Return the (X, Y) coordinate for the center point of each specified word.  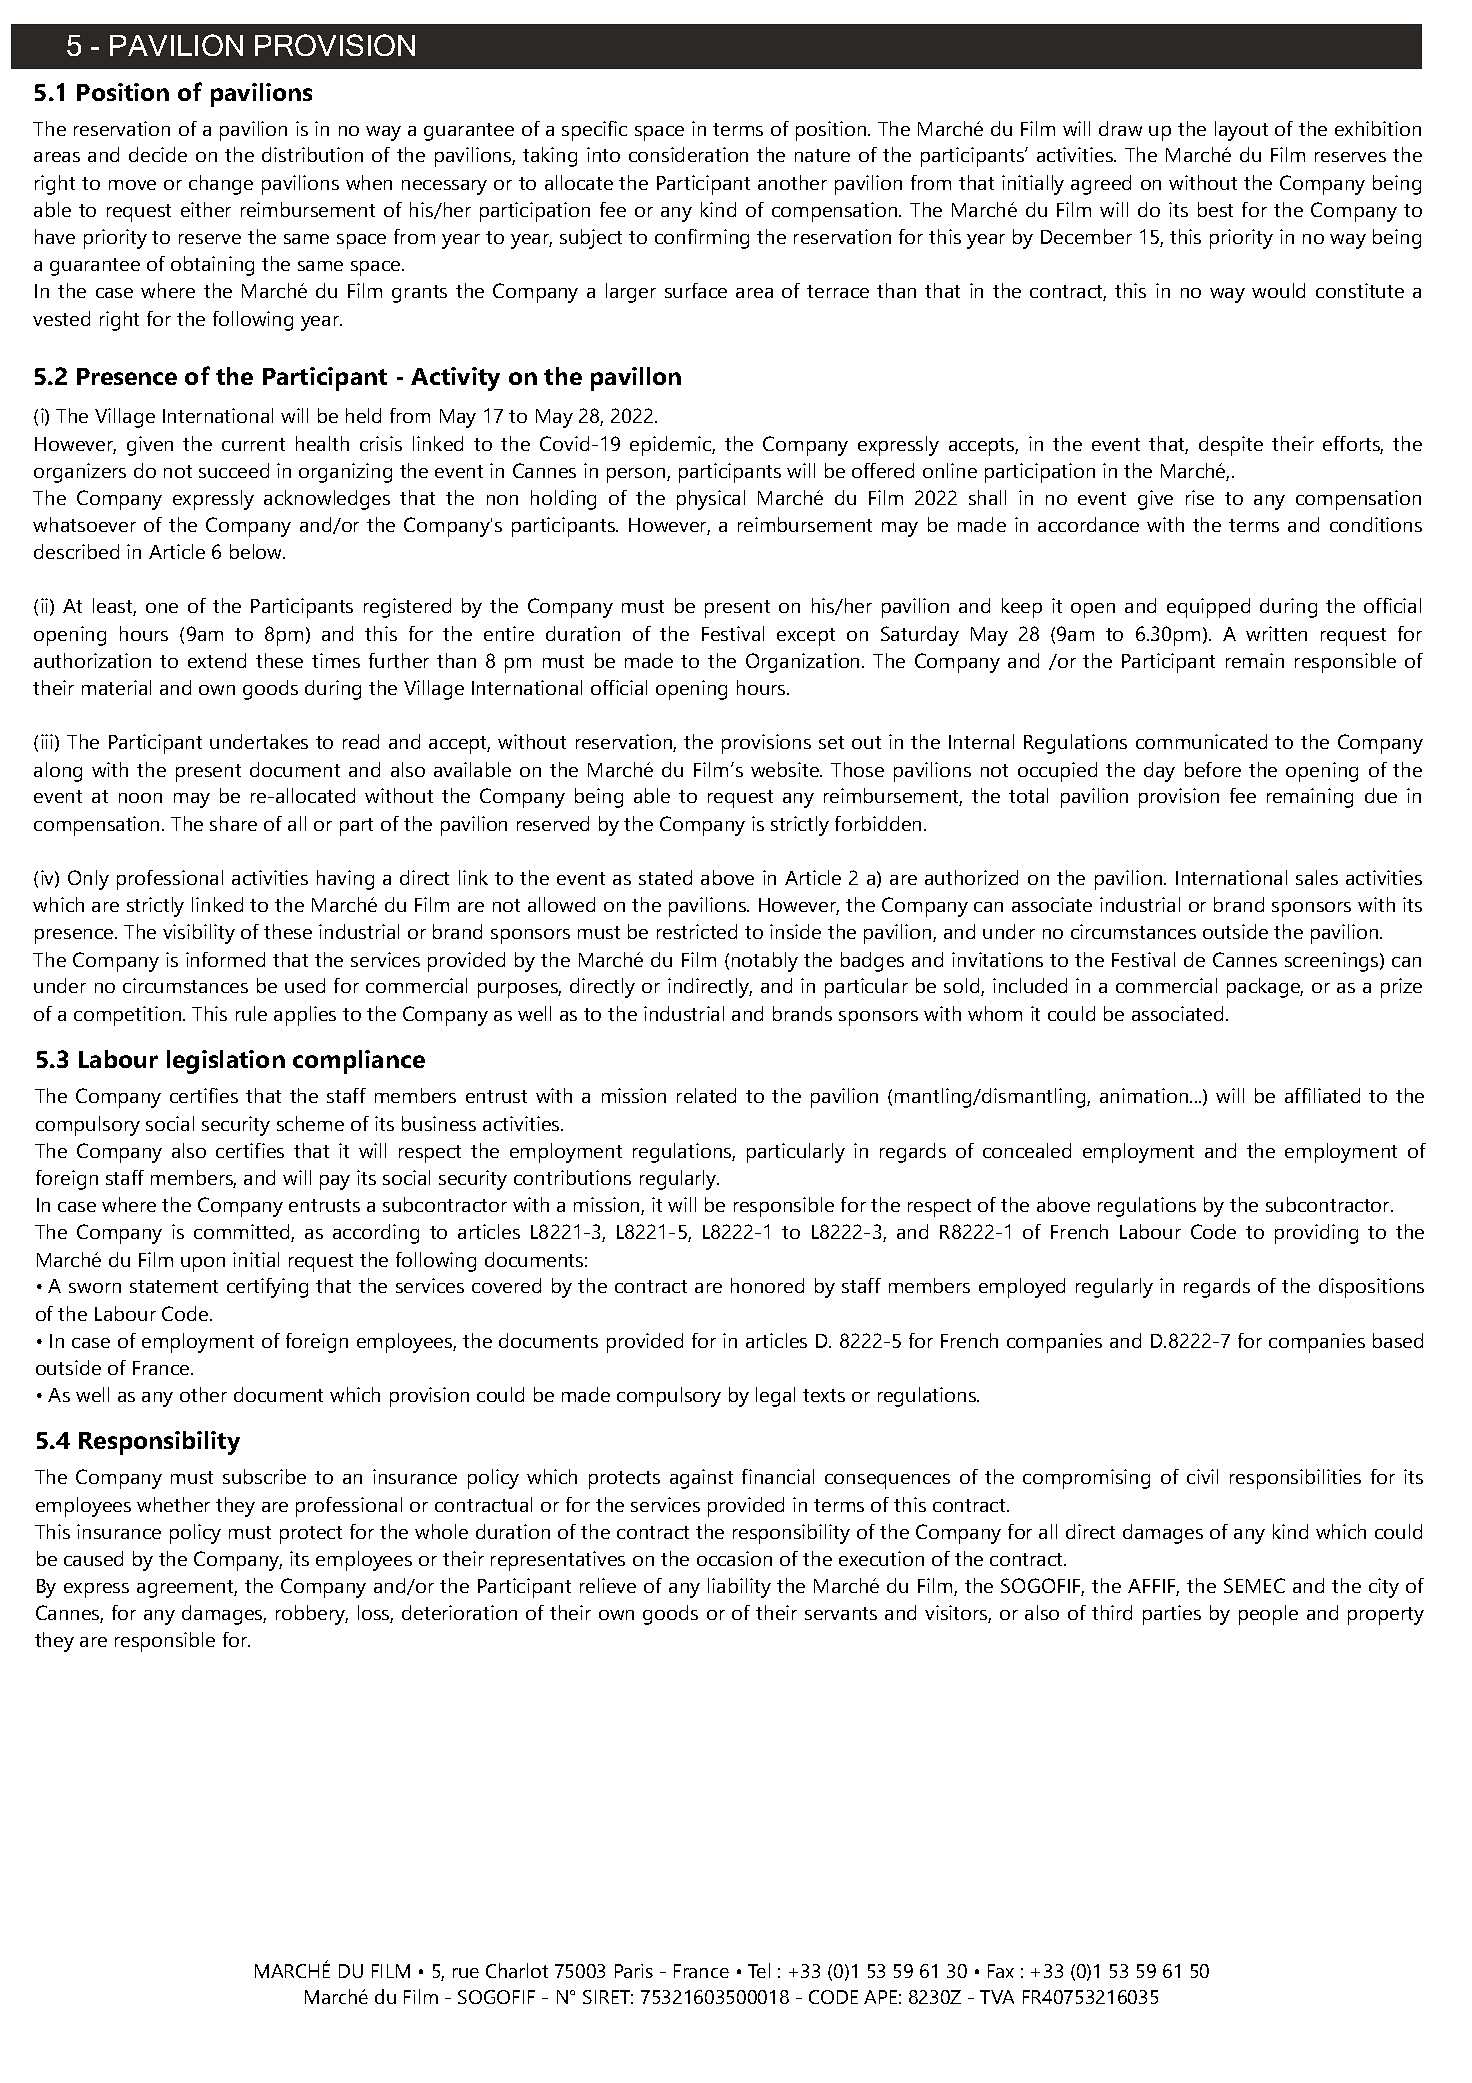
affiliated (1322, 1095)
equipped (1208, 608)
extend (217, 660)
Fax (1001, 1971)
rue (466, 1973)
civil (1202, 1476)
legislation (226, 1062)
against (701, 1479)
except (806, 637)
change (221, 185)
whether (173, 1504)
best (1215, 209)
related (706, 1095)
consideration (688, 154)
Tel (759, 1970)
